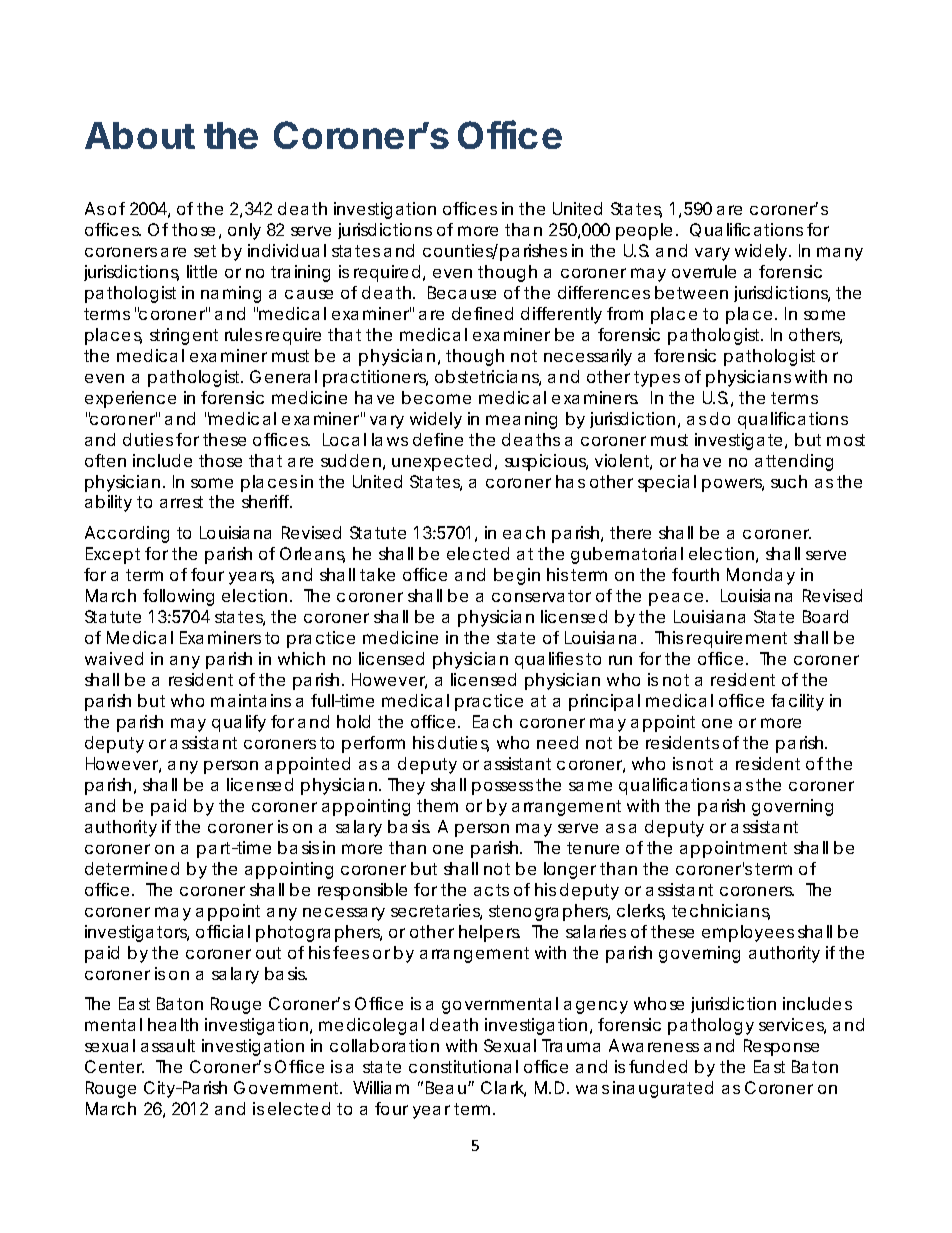 Image resolution: width=952 pixels, height=1233 pixels. What do you see at coordinates (797, 702) in the page?
I see `facility` at bounding box center [797, 702].
